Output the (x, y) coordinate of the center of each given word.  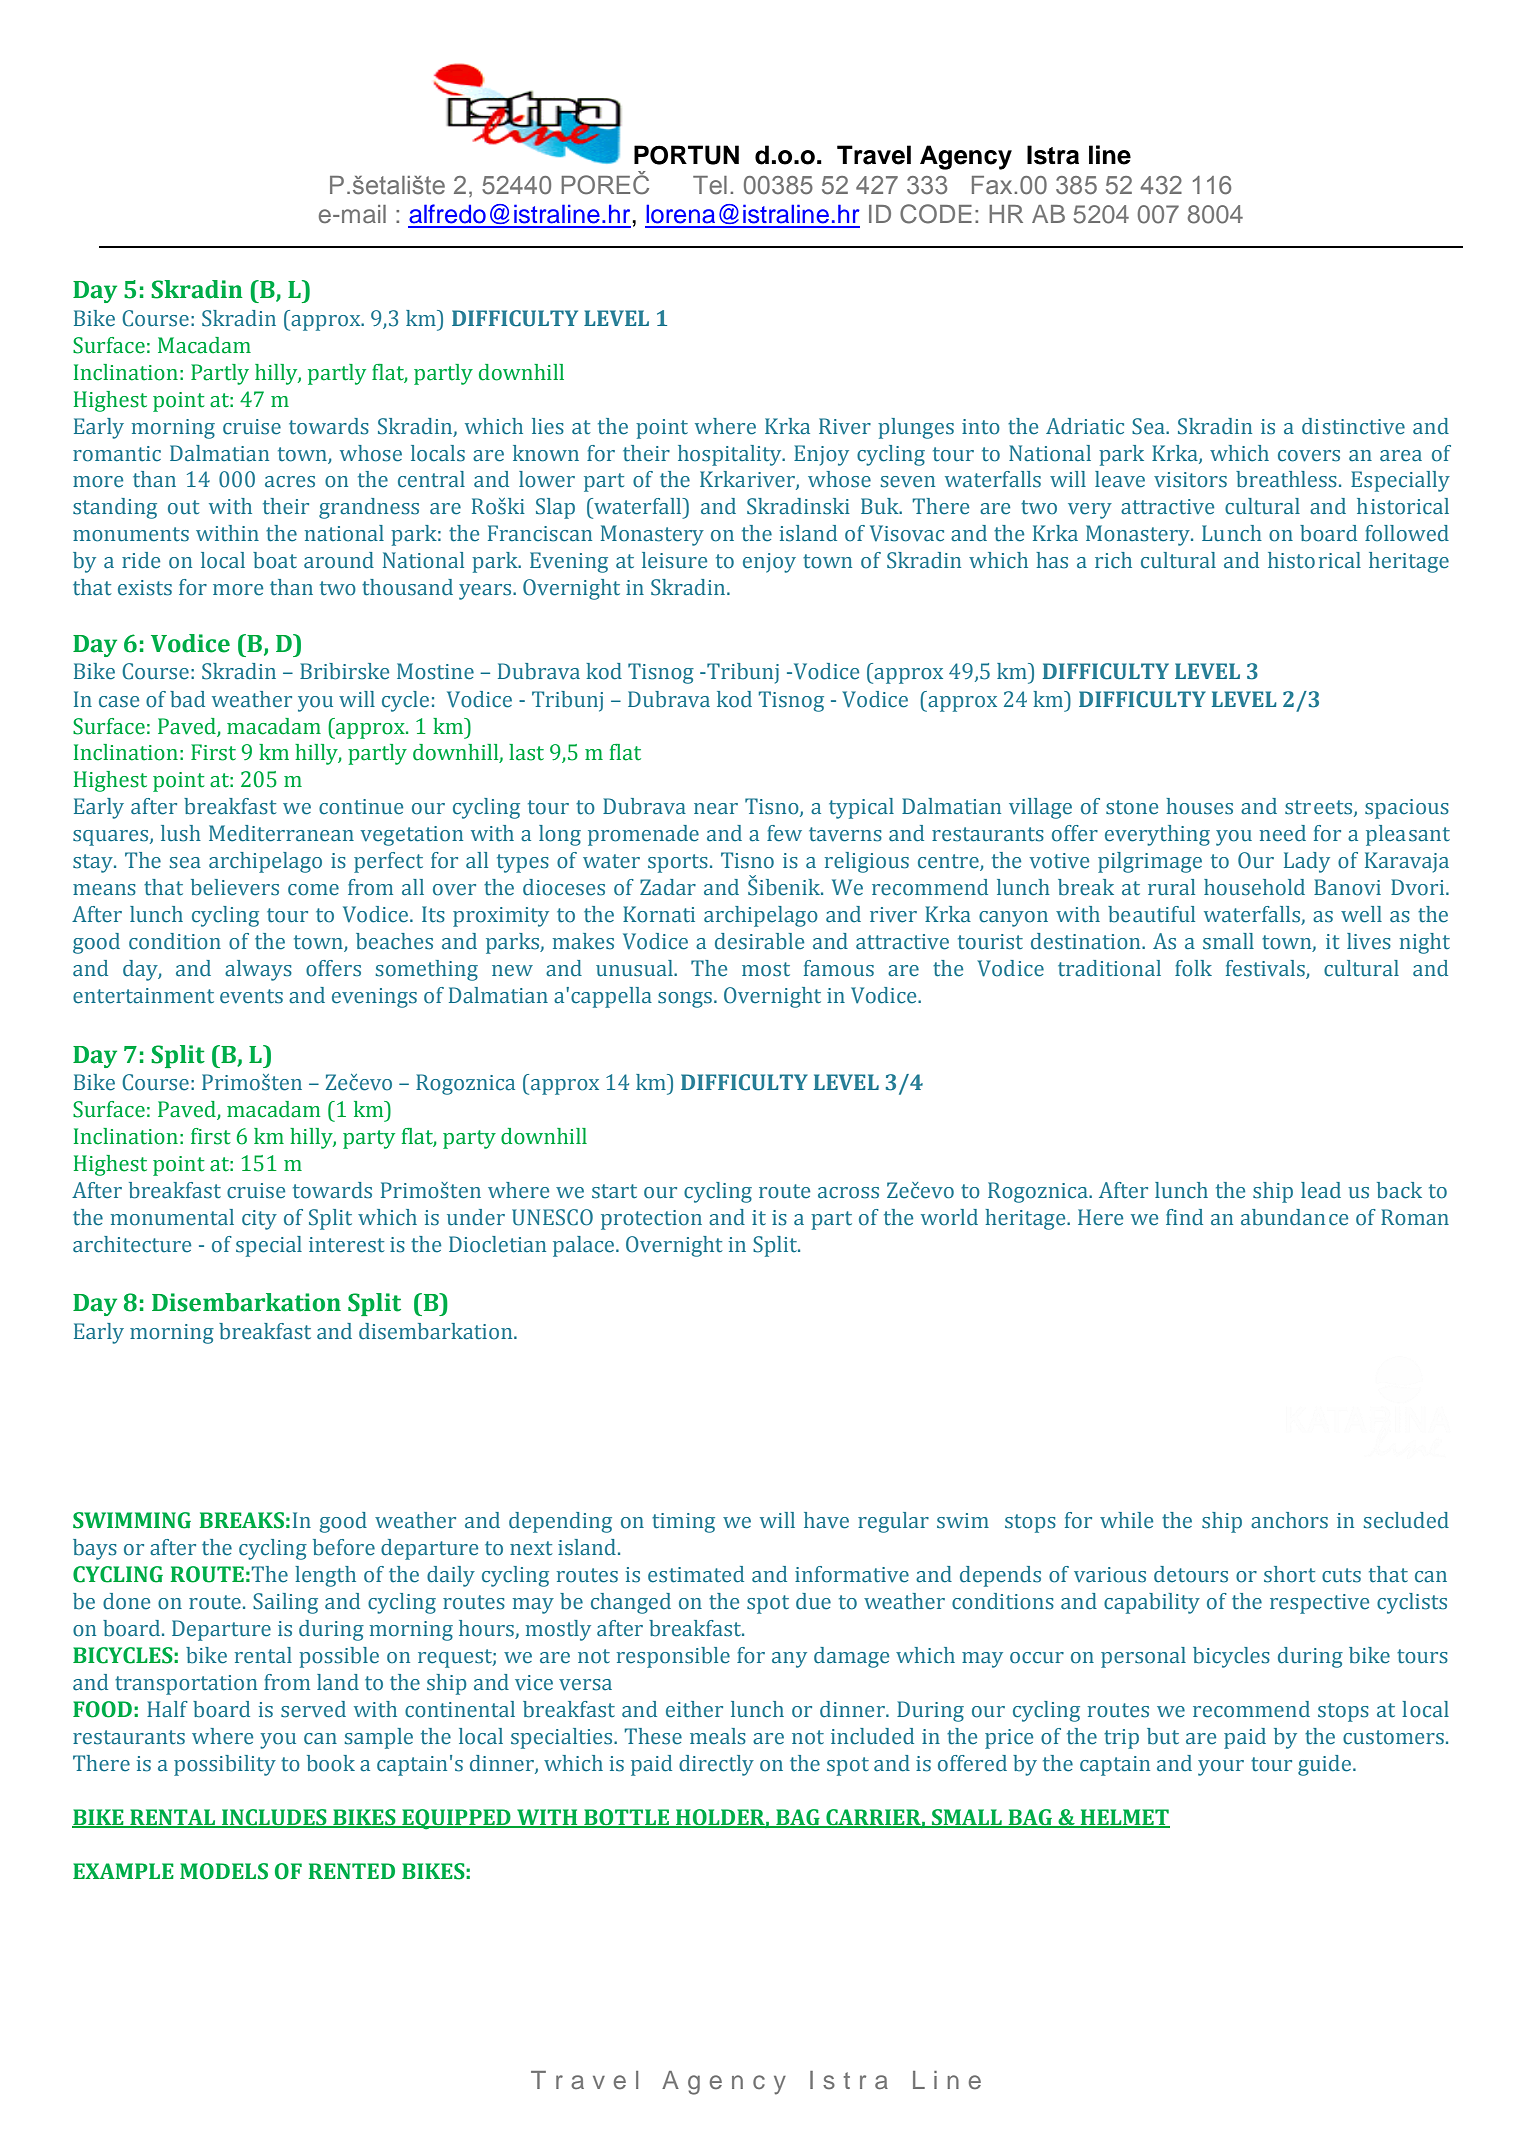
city (259, 1220)
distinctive (1353, 426)
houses (1199, 806)
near (716, 809)
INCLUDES (274, 1818)
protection (651, 1220)
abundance (1294, 1217)
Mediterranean (281, 833)
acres (290, 482)
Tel (710, 185)
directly (716, 1765)
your (1221, 1768)
